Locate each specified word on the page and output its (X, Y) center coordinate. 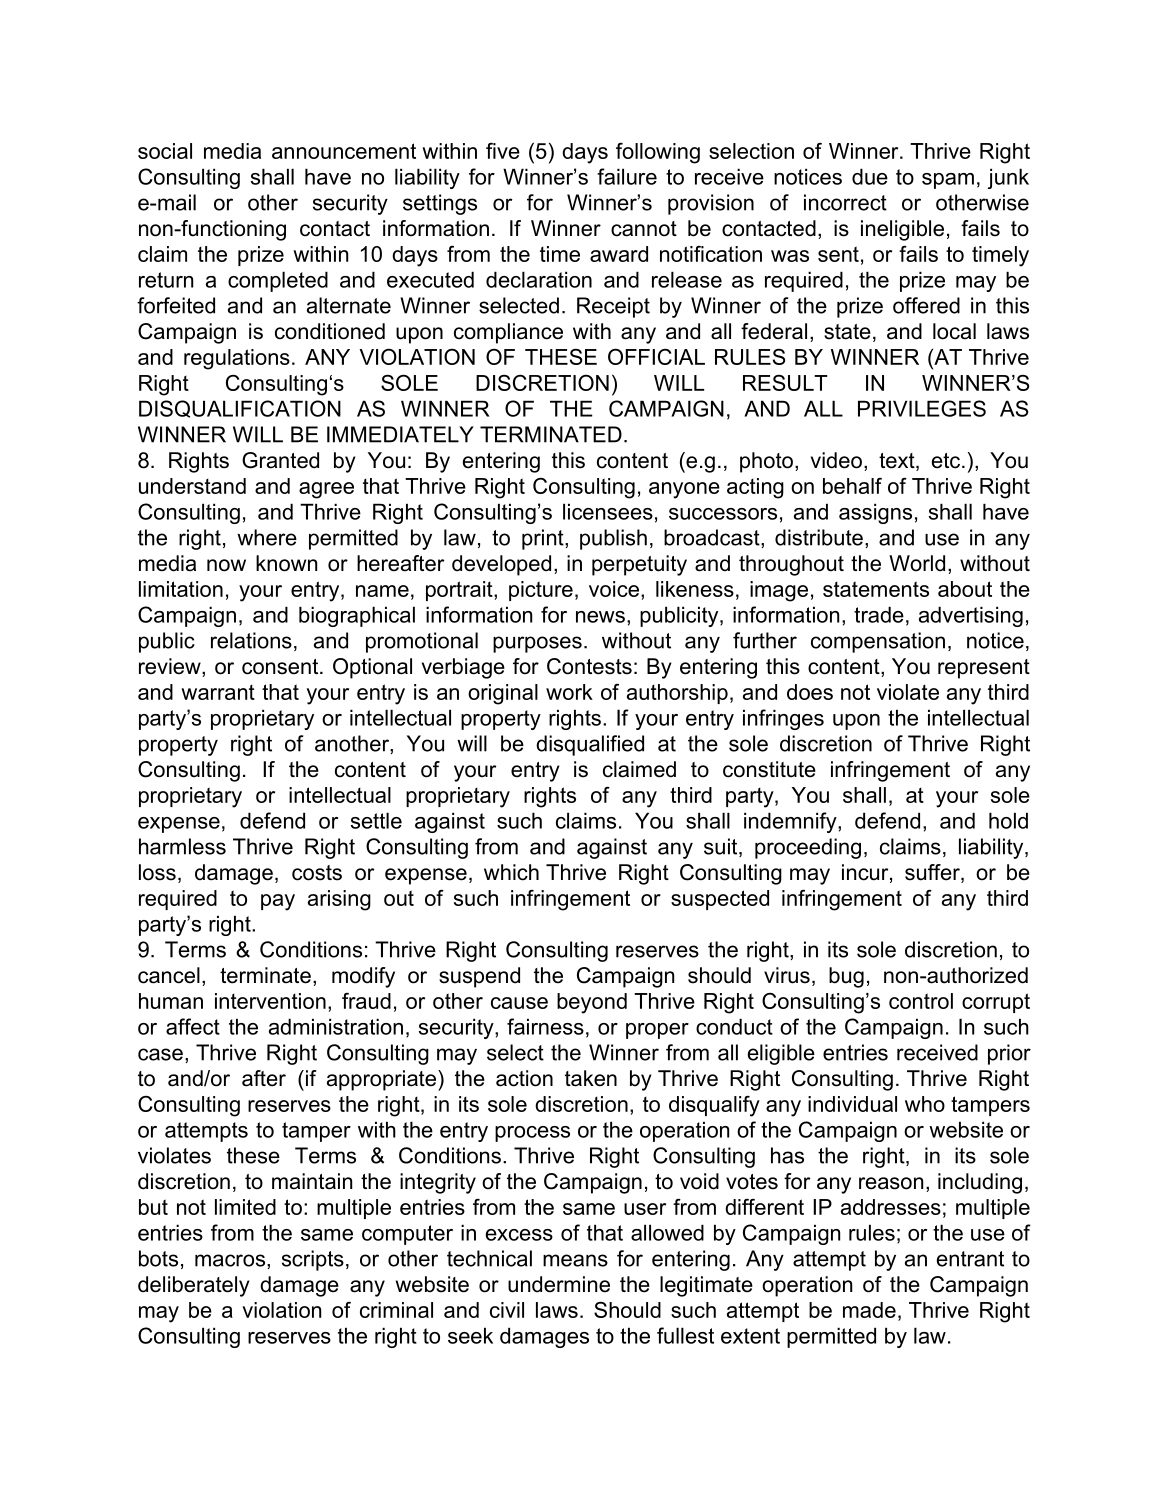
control (921, 1001)
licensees (608, 511)
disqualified (590, 745)
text (898, 462)
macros (230, 1260)
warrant (218, 692)
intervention (270, 1001)
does (810, 692)
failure (627, 176)
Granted (280, 460)
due (870, 176)
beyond (592, 1003)
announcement (344, 151)
